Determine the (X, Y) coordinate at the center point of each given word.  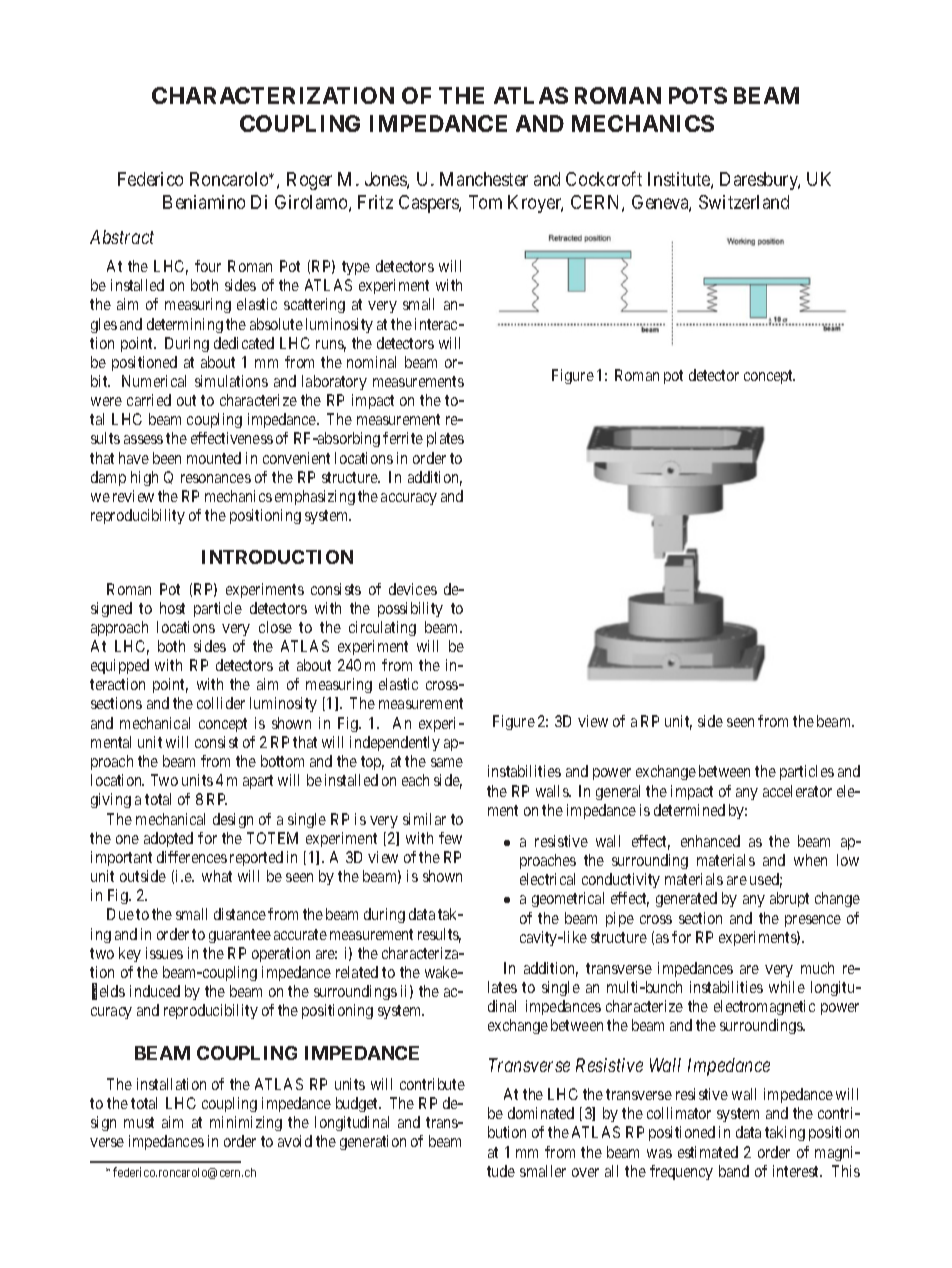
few (450, 838)
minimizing (246, 1123)
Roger (309, 181)
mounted (214, 458)
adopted (168, 839)
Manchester (484, 179)
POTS (698, 95)
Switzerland (744, 202)
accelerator (797, 791)
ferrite (403, 438)
